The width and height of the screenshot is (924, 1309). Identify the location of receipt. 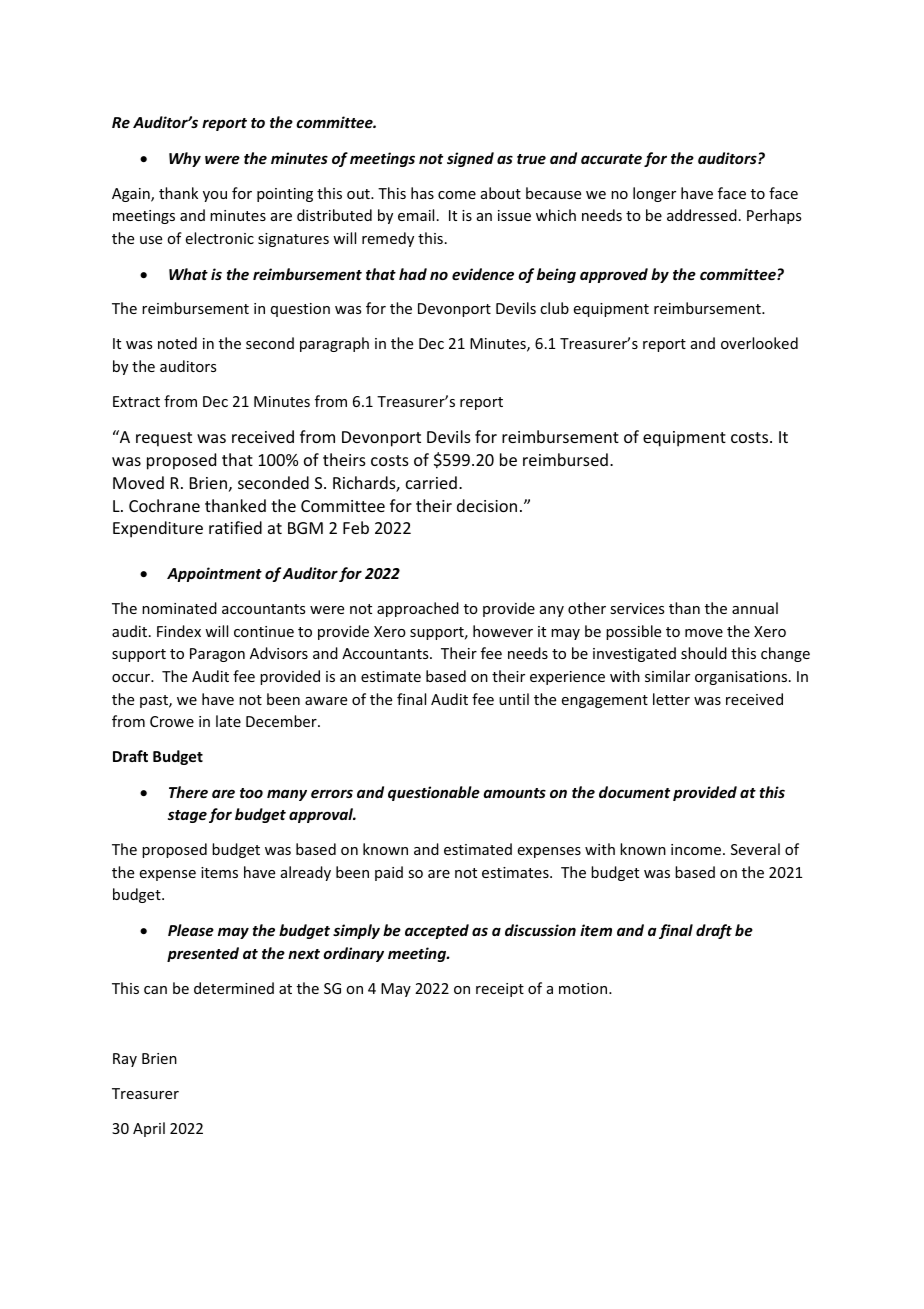
(500, 990).
